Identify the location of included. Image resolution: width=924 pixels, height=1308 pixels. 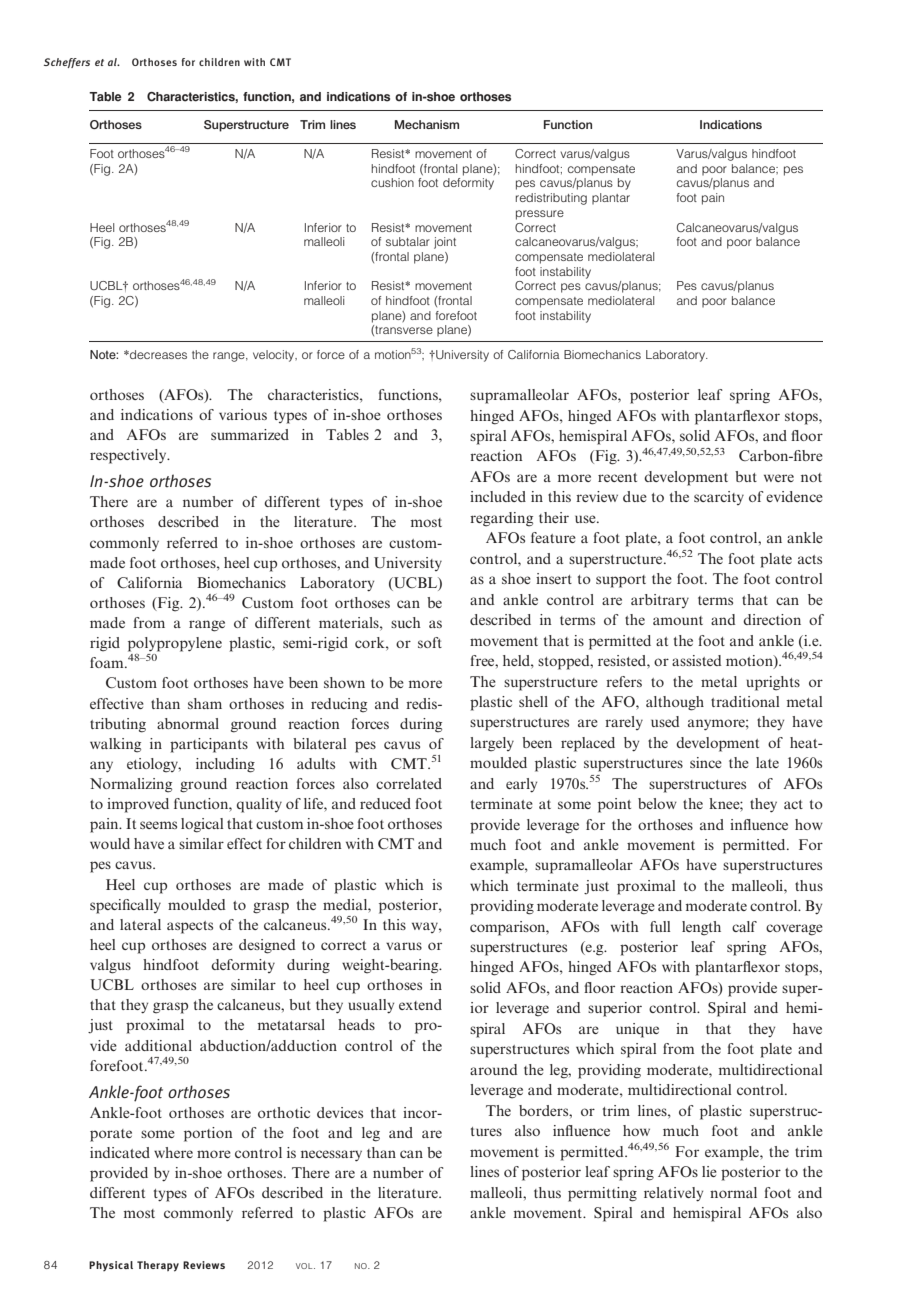
(498, 496).
